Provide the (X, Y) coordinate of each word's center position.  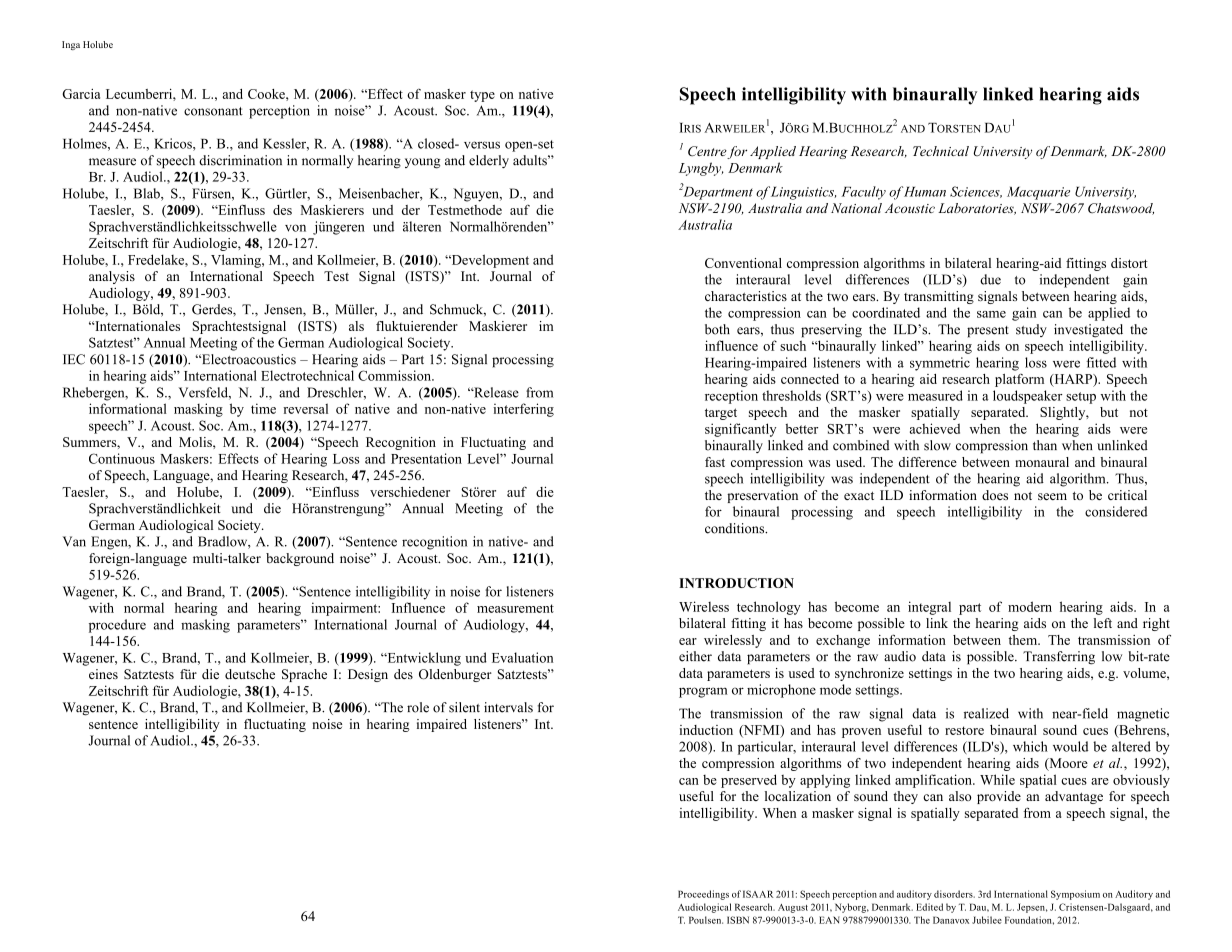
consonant (213, 111)
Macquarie (1038, 193)
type (482, 96)
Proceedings (703, 895)
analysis (112, 277)
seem (1052, 496)
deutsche (250, 674)
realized (986, 713)
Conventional (743, 263)
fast (715, 462)
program (703, 692)
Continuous (122, 458)
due (990, 279)
